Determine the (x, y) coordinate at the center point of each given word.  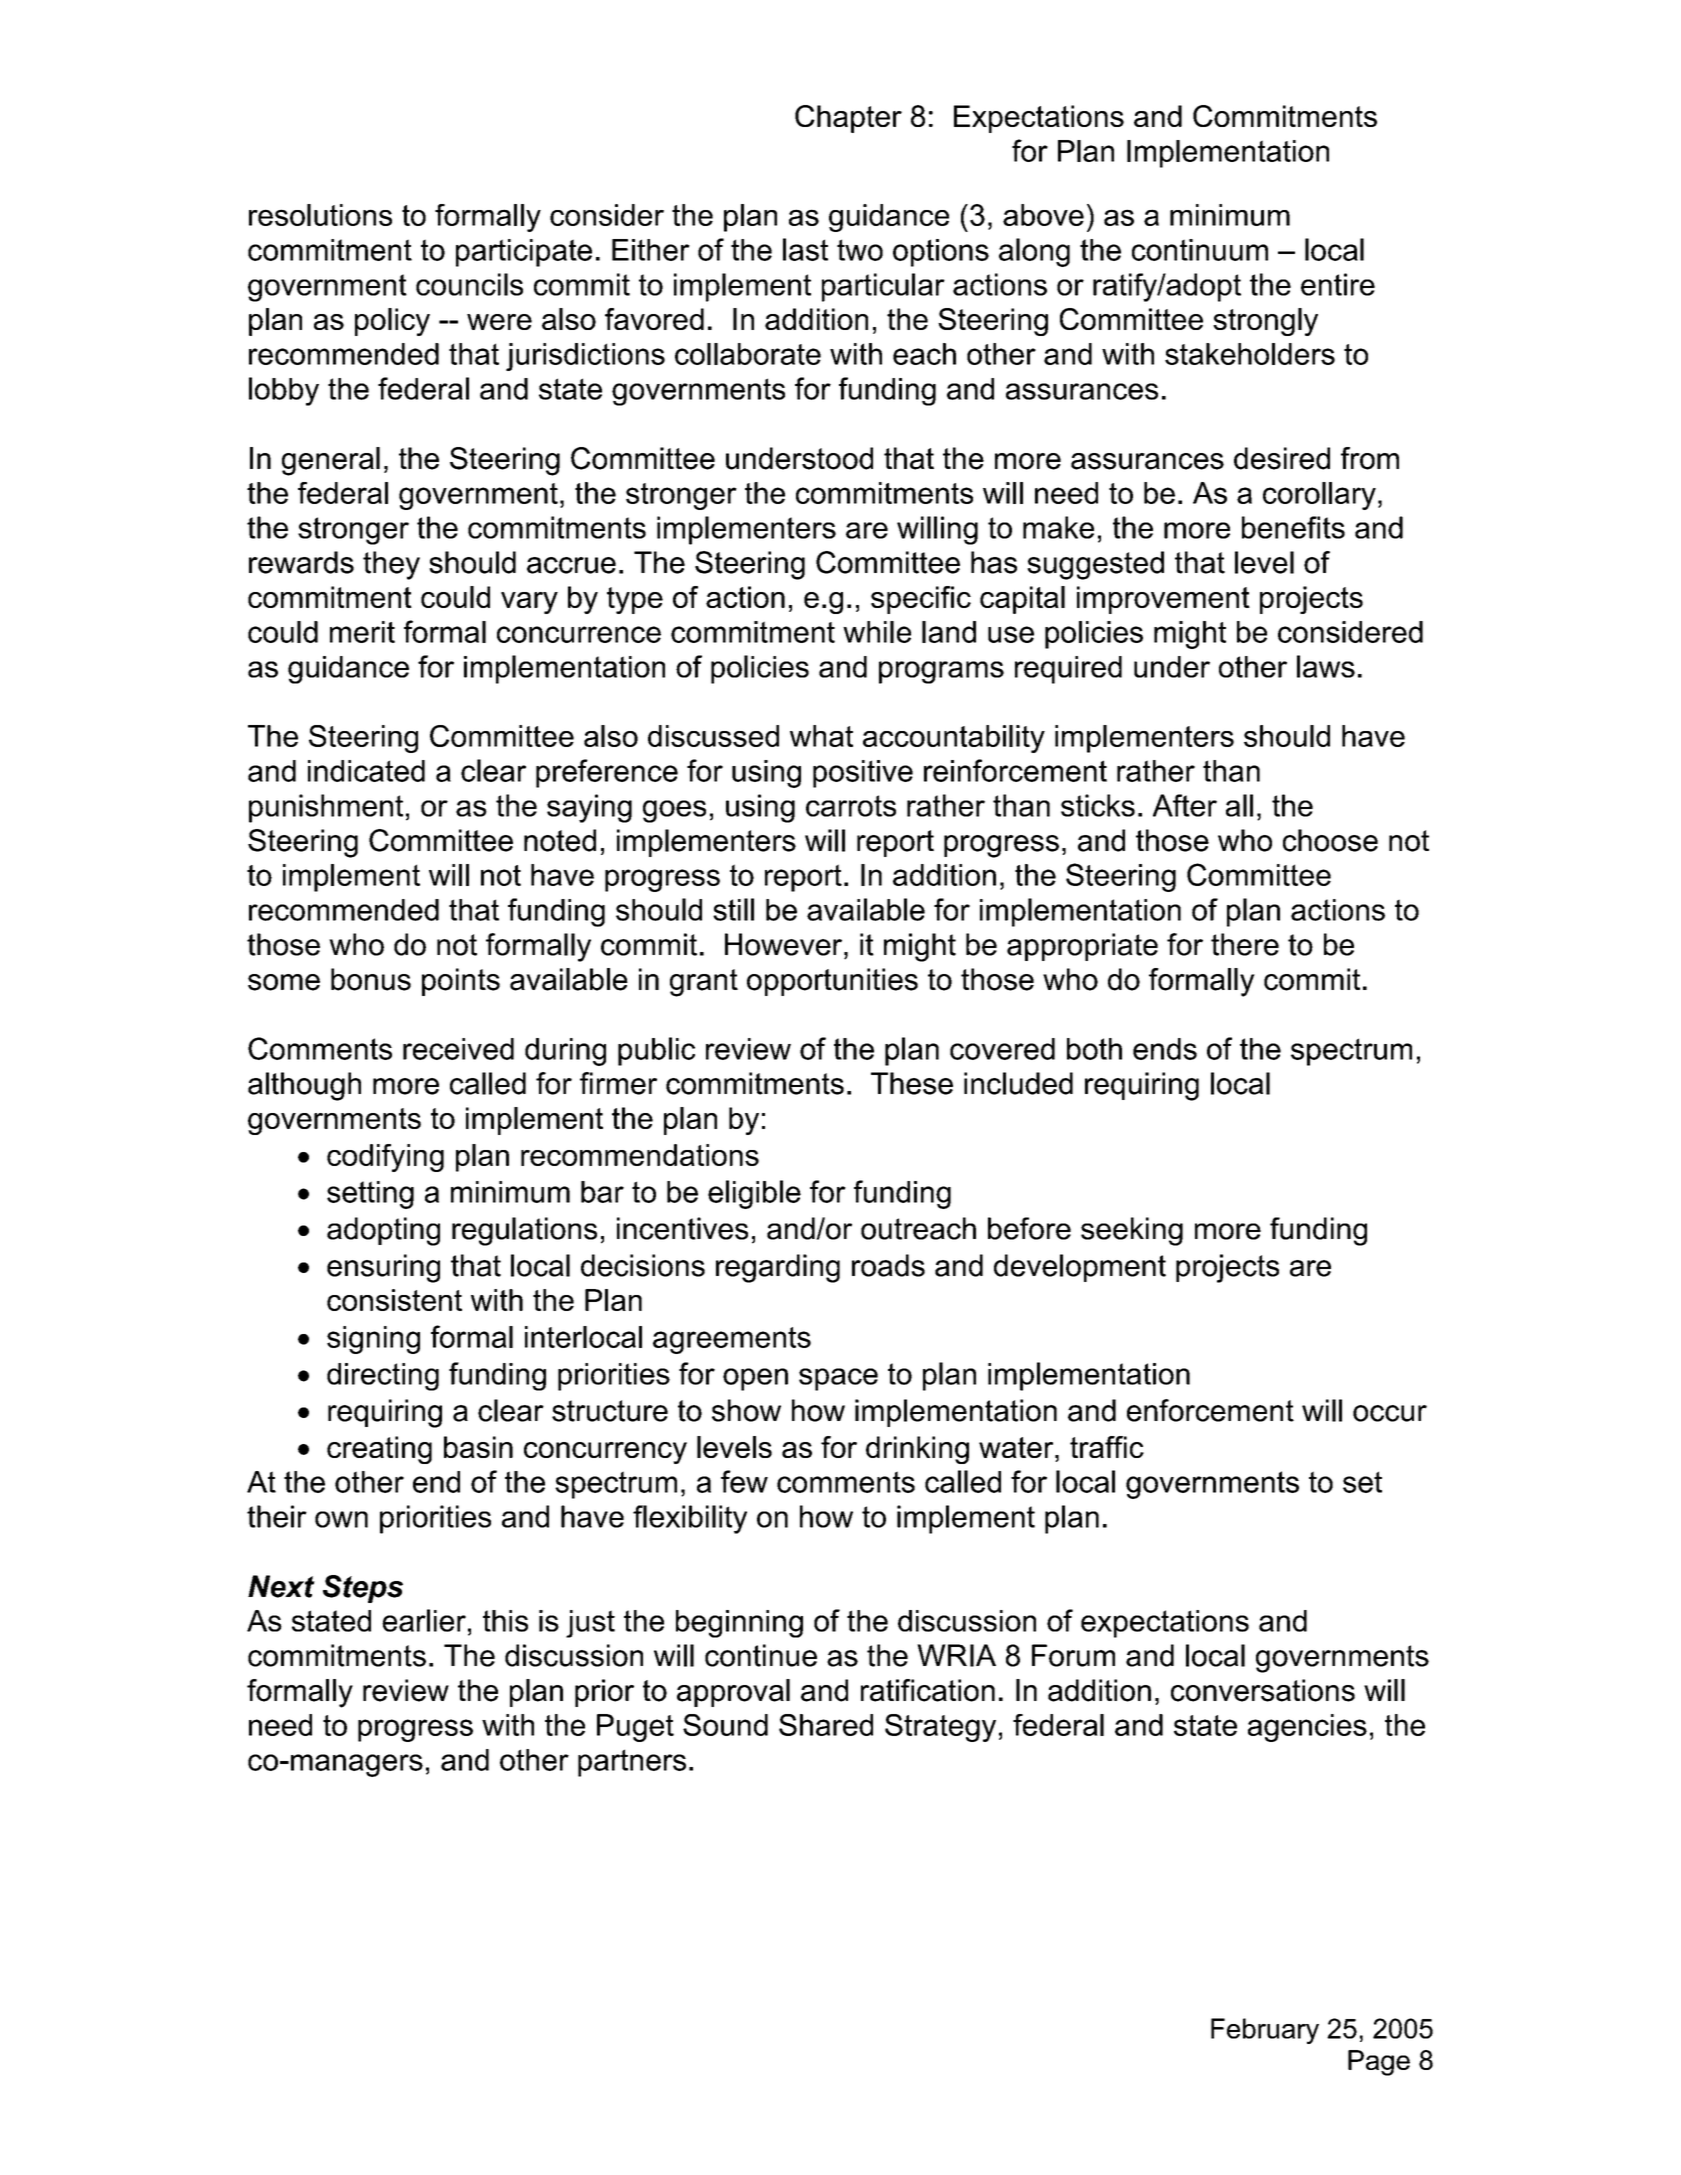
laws (1326, 666)
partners (632, 1763)
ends (1165, 1049)
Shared (826, 1725)
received (458, 1049)
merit (362, 632)
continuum (1200, 250)
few (744, 1481)
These (912, 1083)
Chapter (848, 119)
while (877, 632)
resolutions (320, 215)
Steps (363, 1589)
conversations (1263, 1690)
